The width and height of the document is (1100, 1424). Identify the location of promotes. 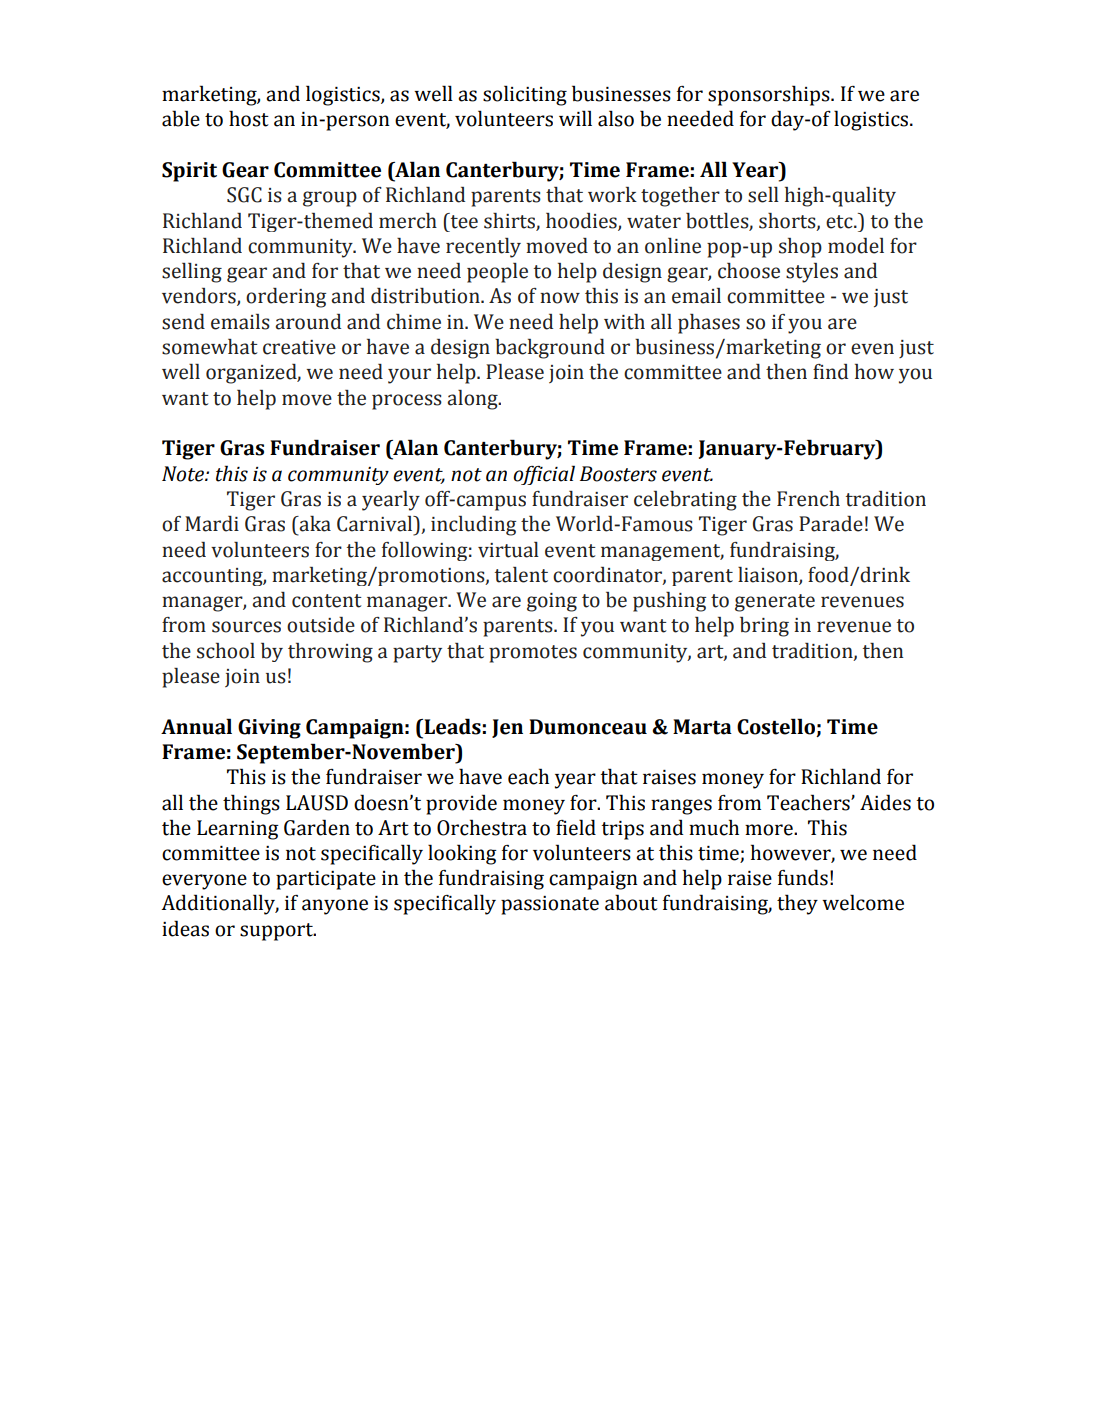
(533, 654).
